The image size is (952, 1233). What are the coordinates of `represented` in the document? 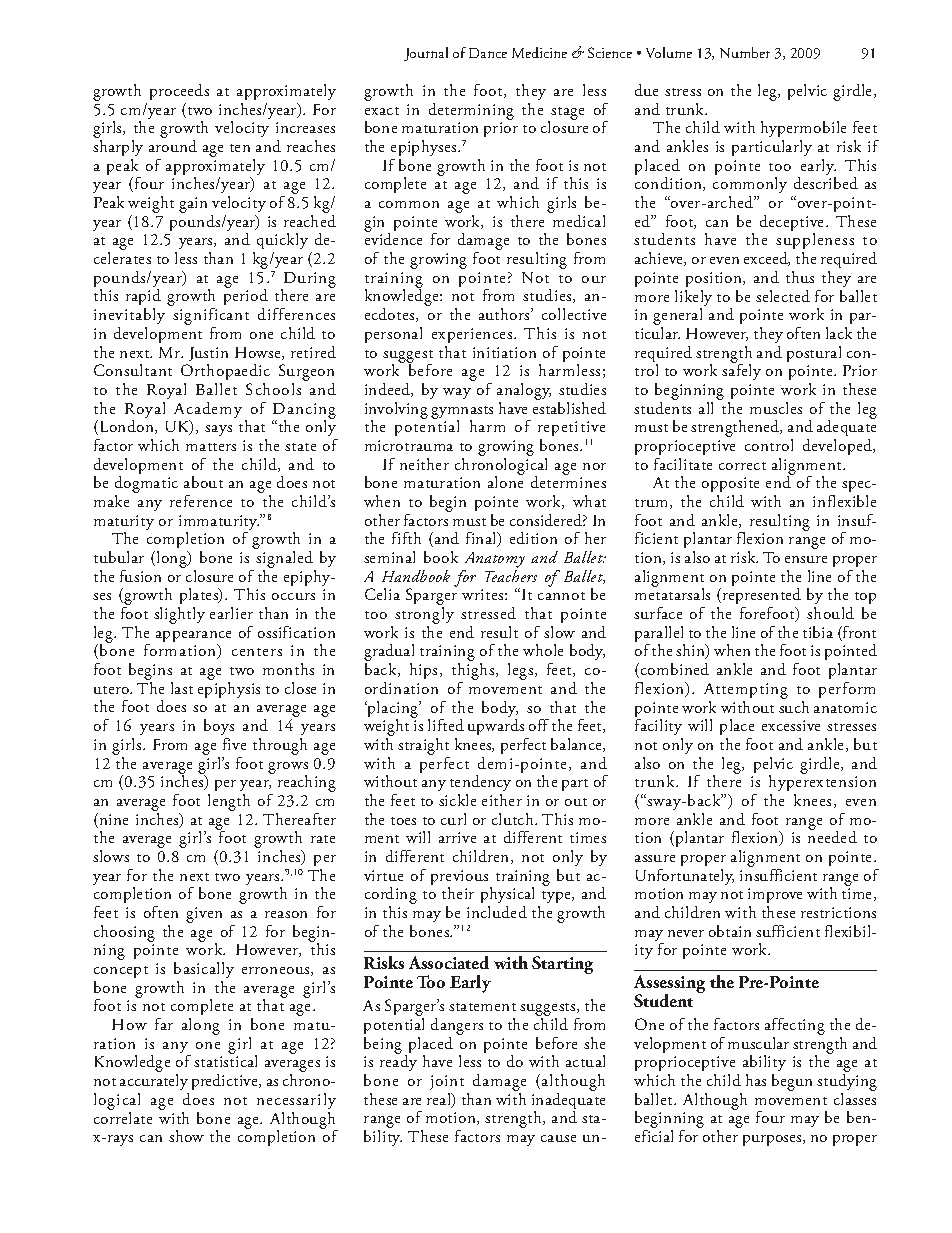 It's located at (760, 598).
